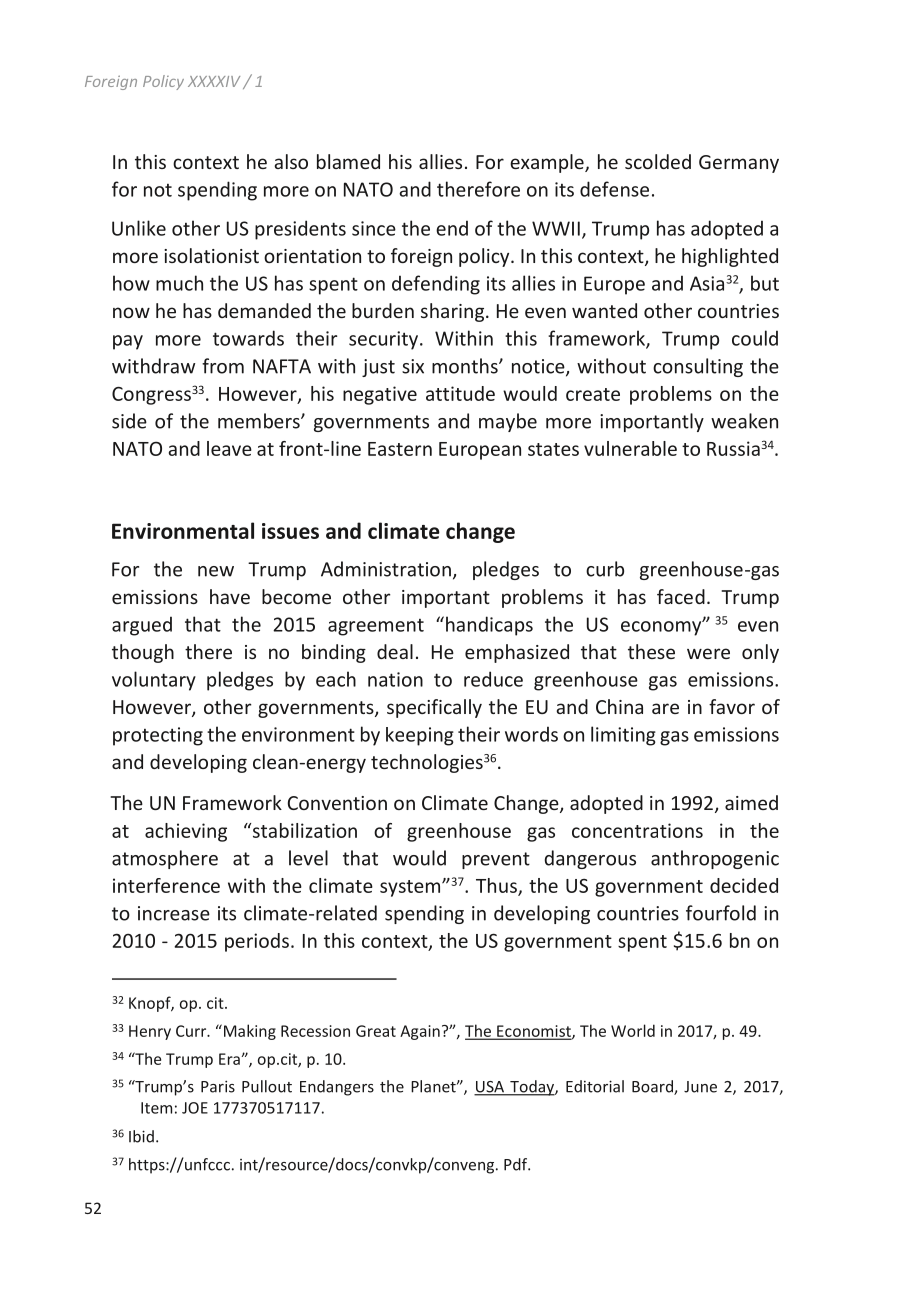 The image size is (924, 1289). I want to click on were, so click(708, 653).
